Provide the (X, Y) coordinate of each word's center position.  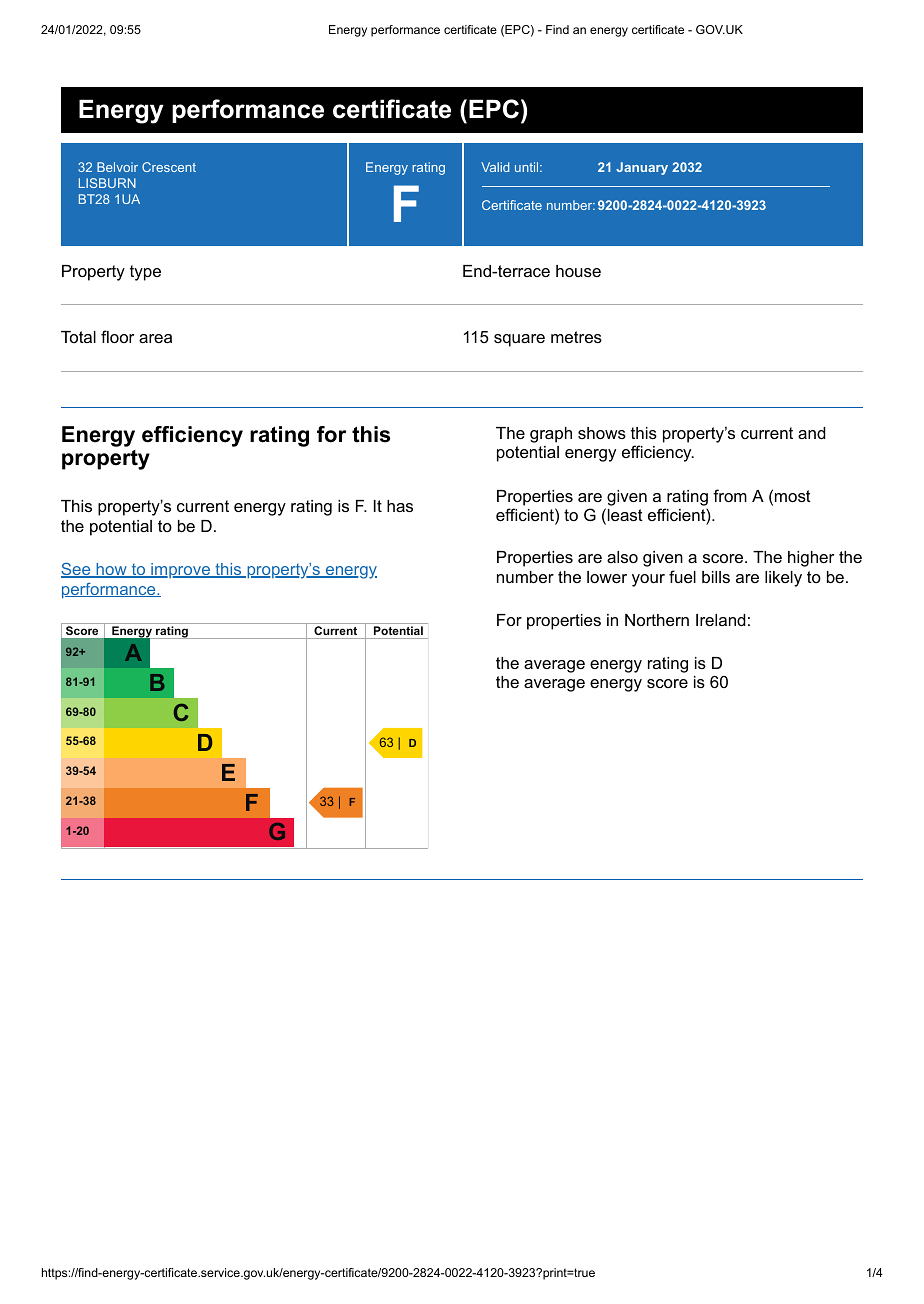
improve (180, 570)
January (642, 168)
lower (607, 577)
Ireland (721, 620)
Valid (495, 167)
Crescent (169, 167)
